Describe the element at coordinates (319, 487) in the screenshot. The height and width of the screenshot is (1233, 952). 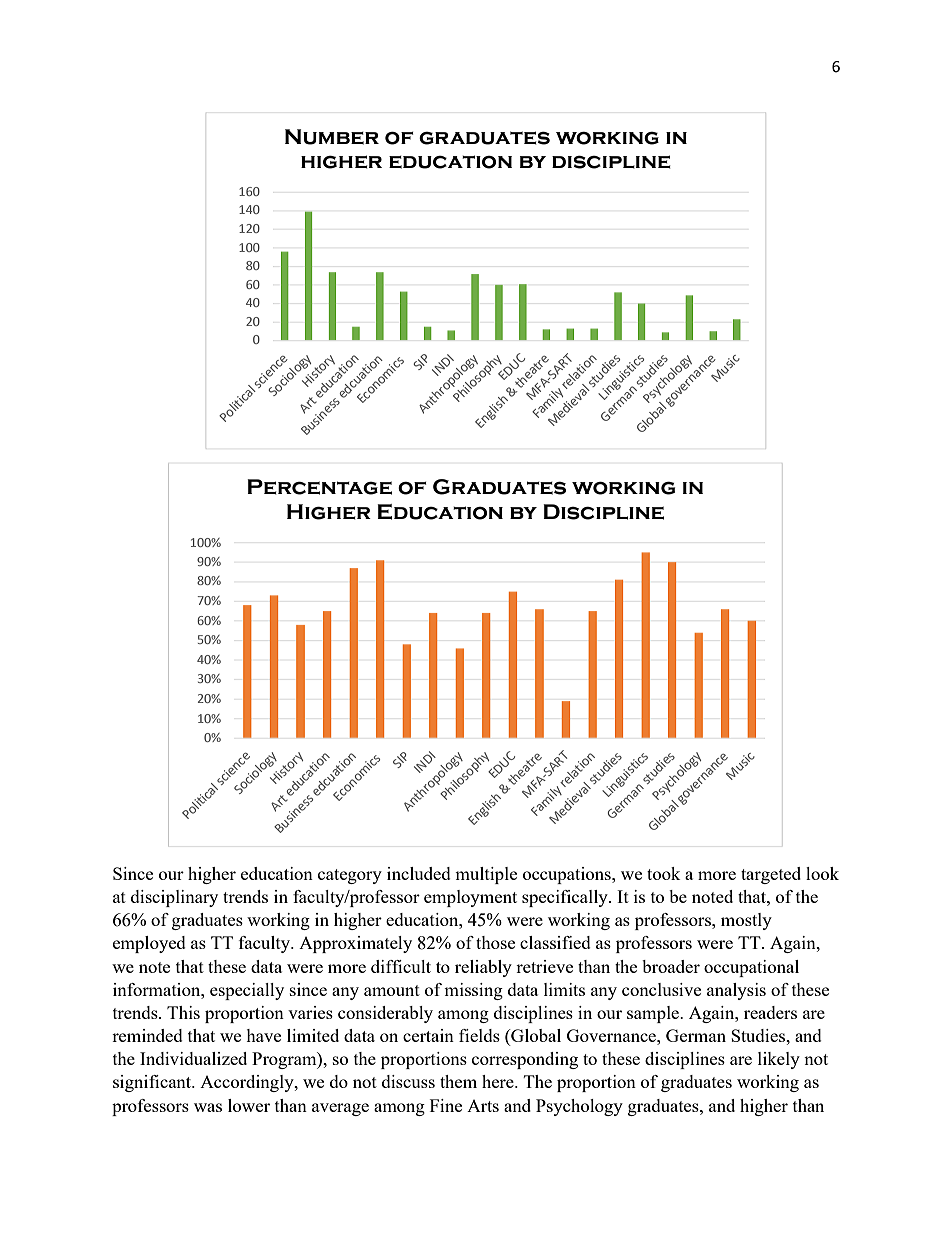
I see `Percentage` at that location.
